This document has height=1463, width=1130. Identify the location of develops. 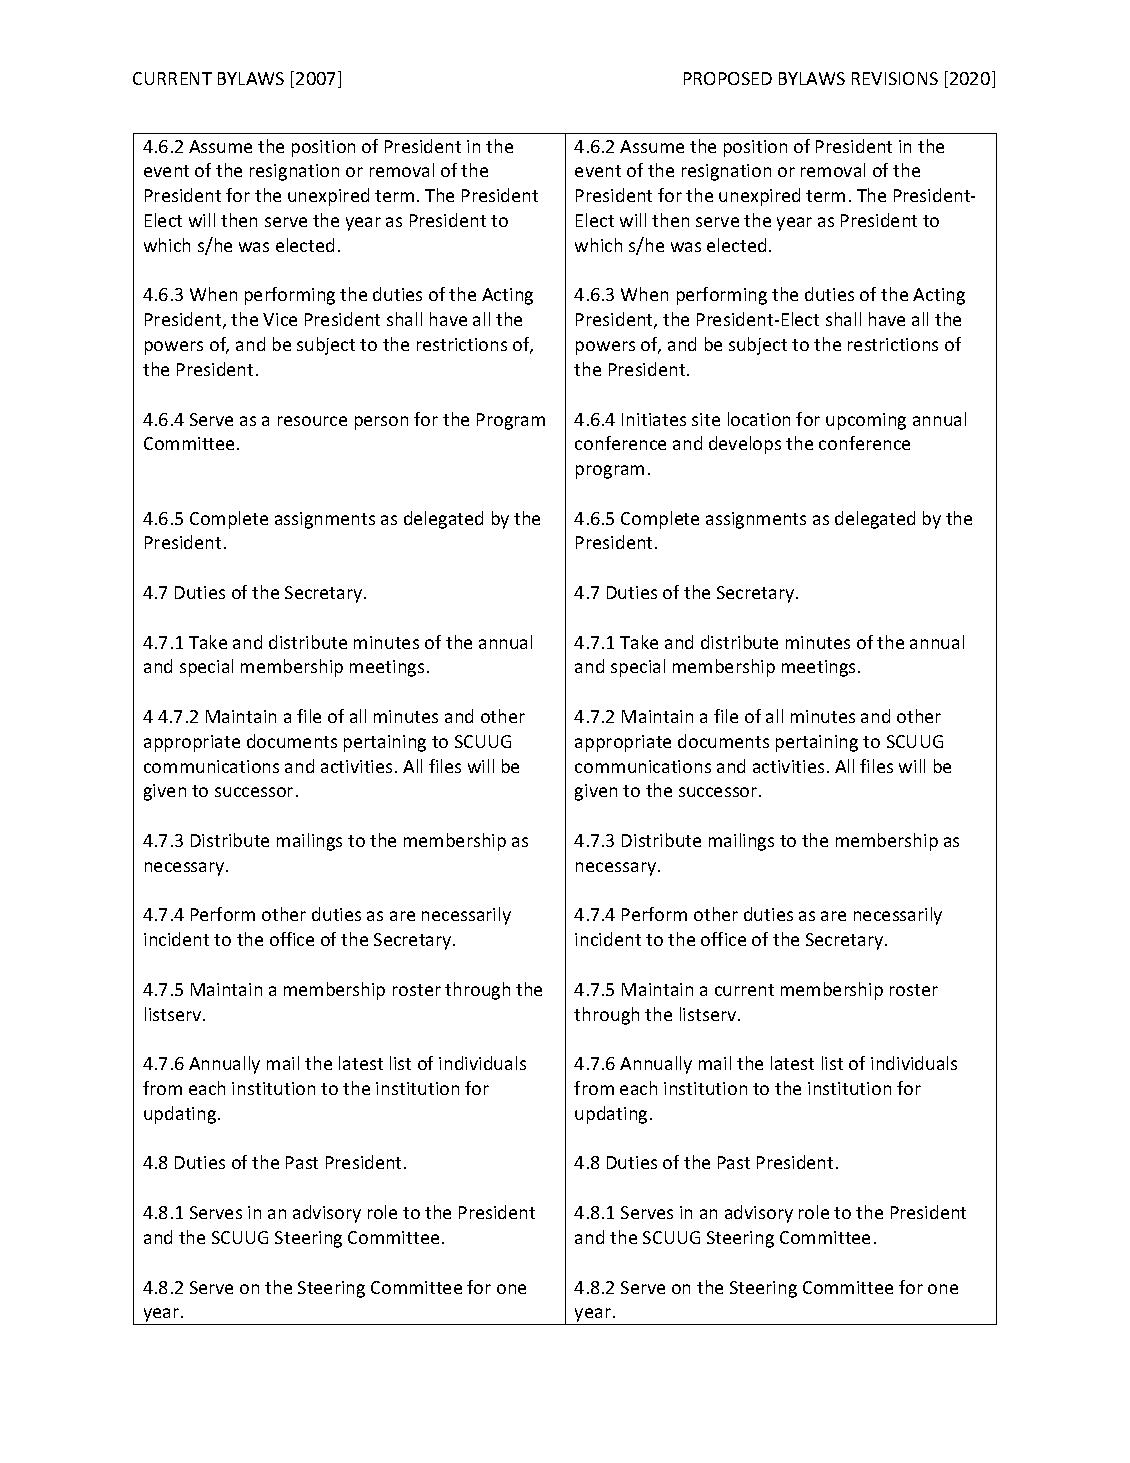
(745, 445).
